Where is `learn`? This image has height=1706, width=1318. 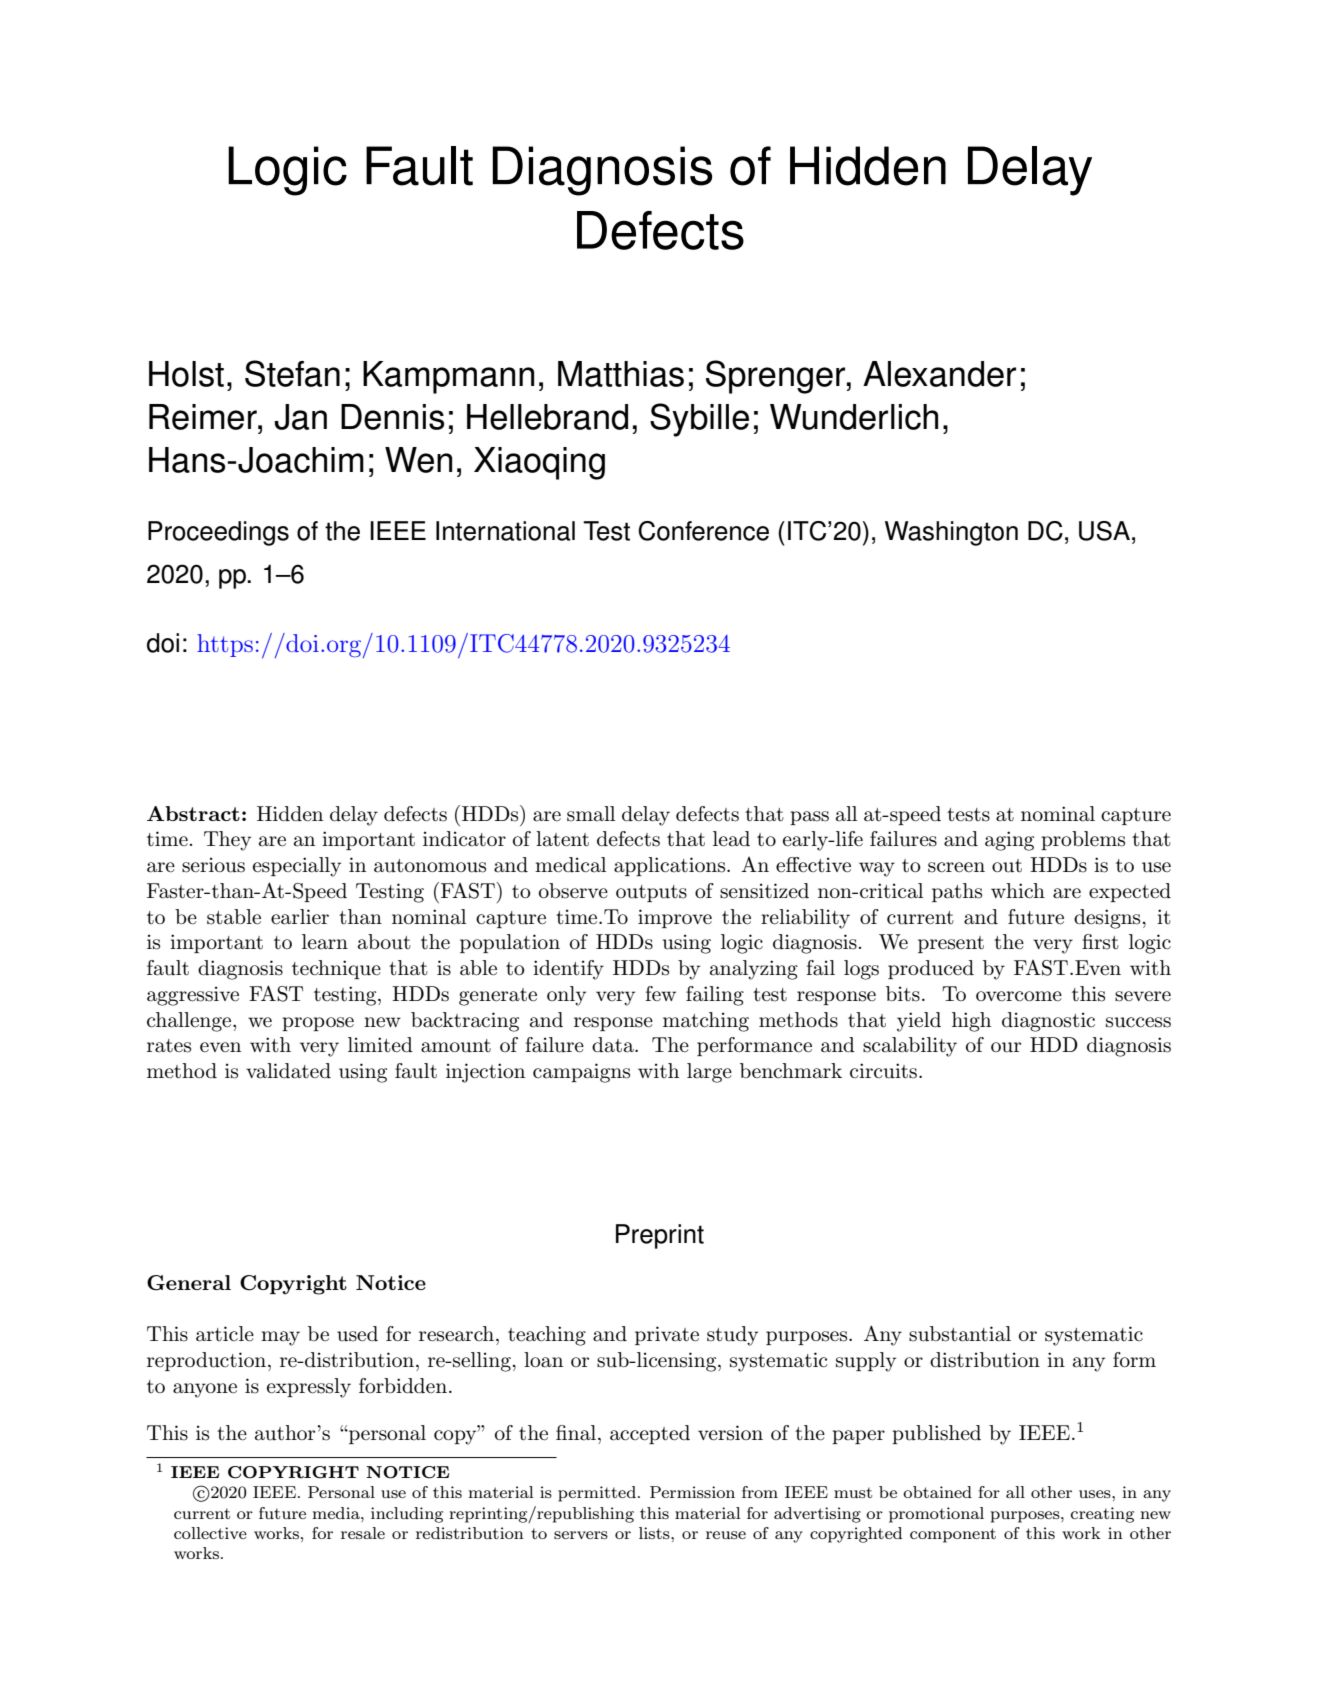
learn is located at coordinates (325, 942).
